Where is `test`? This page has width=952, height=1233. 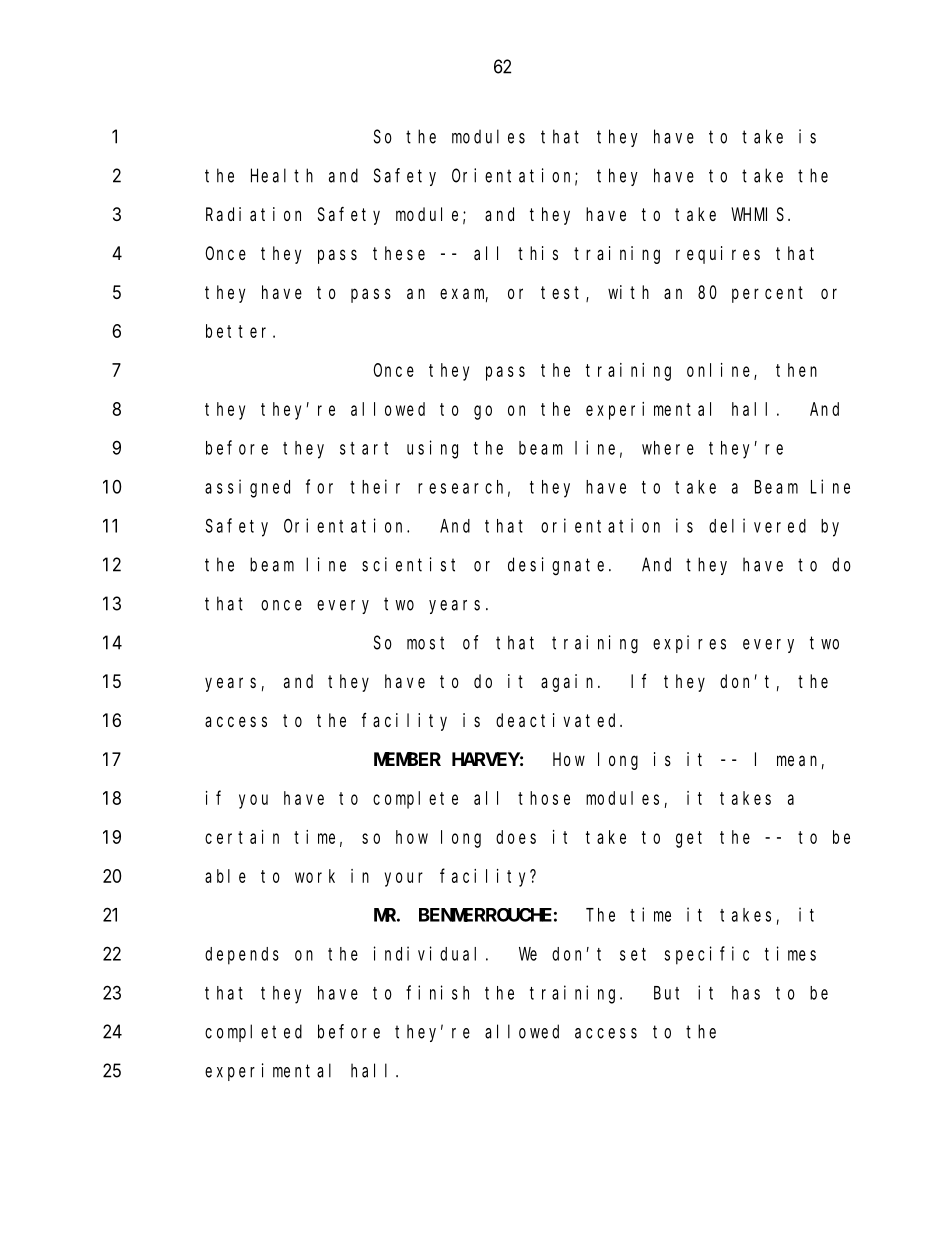
test is located at coordinates (564, 294).
